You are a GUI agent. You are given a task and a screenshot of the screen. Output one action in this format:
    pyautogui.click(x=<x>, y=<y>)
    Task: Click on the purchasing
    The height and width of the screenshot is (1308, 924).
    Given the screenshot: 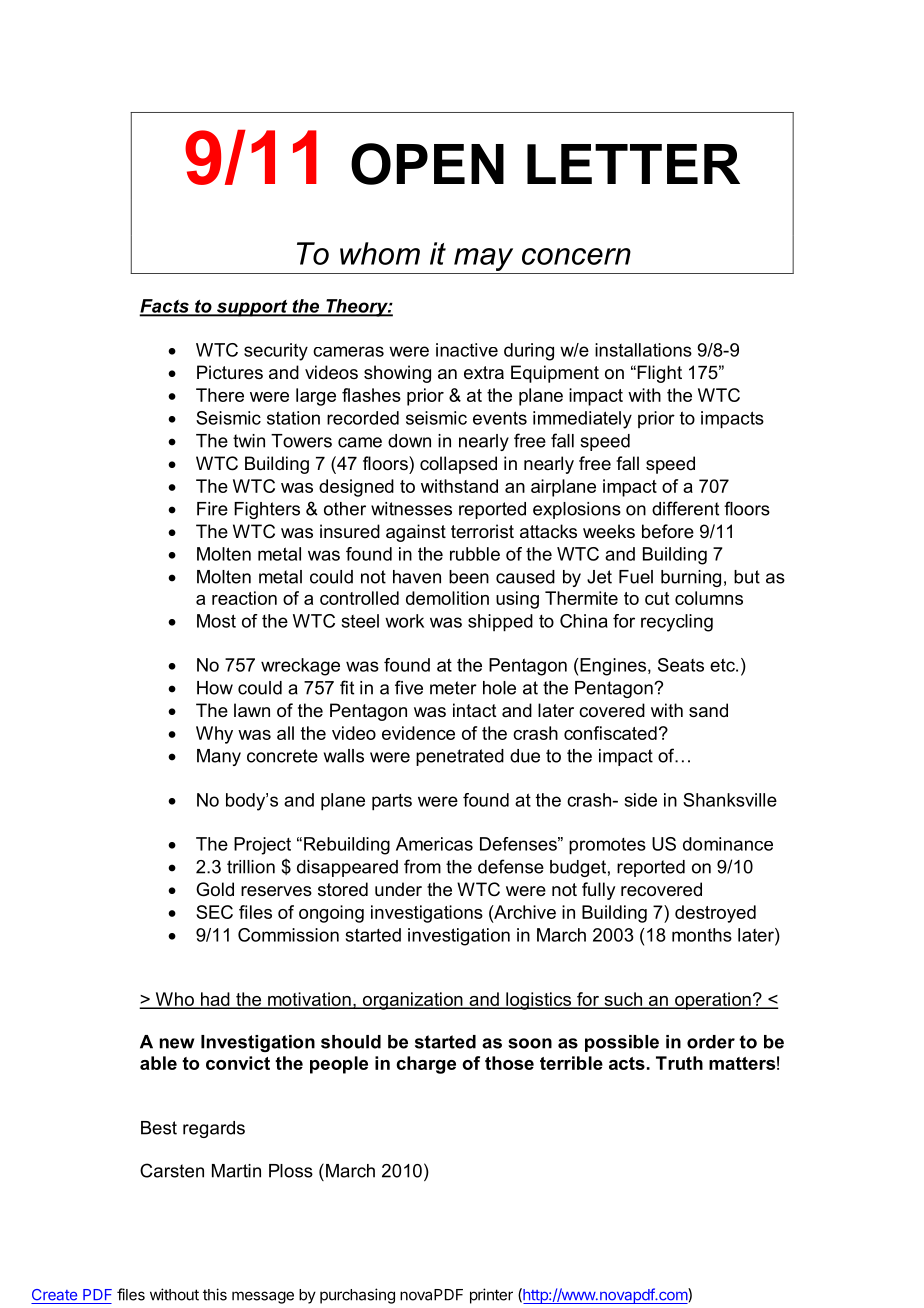 What is the action you would take?
    pyautogui.click(x=357, y=1296)
